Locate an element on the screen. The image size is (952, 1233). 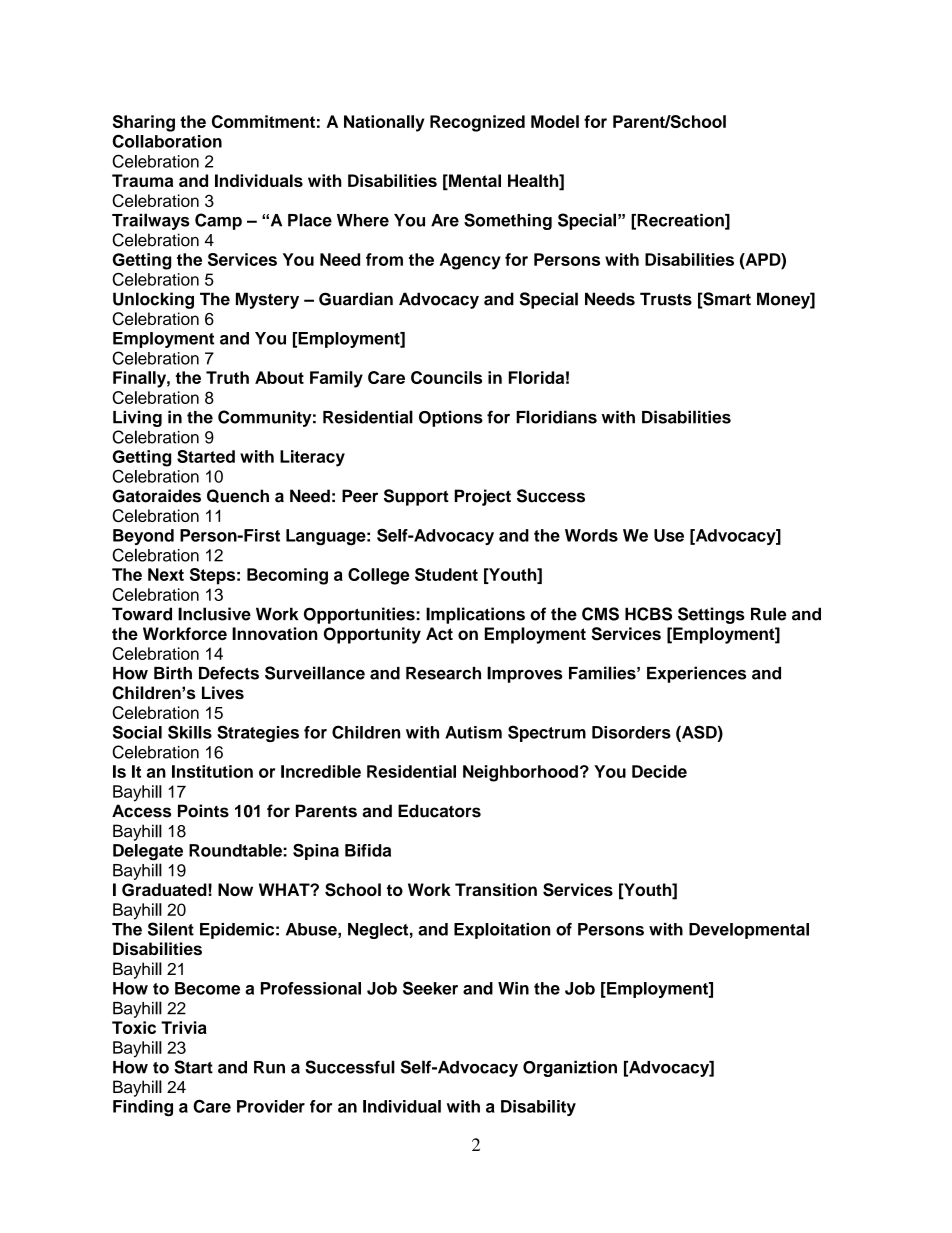
Model is located at coordinates (555, 121).
